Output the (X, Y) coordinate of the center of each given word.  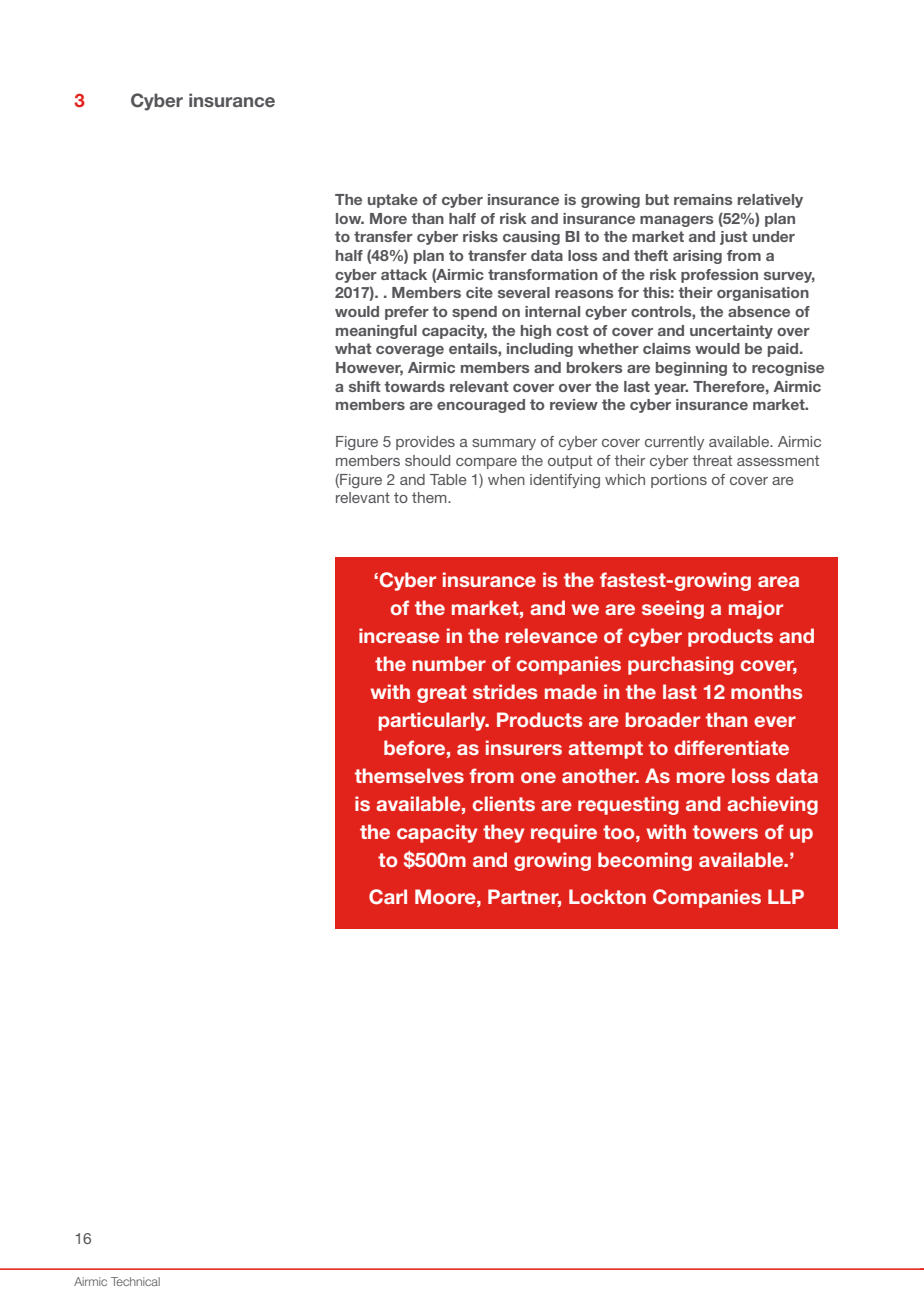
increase (399, 635)
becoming (645, 861)
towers (725, 832)
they (504, 833)
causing (531, 238)
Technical (135, 1281)
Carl (388, 897)
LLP (786, 896)
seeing (673, 609)
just (734, 238)
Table (448, 479)
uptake (393, 201)
